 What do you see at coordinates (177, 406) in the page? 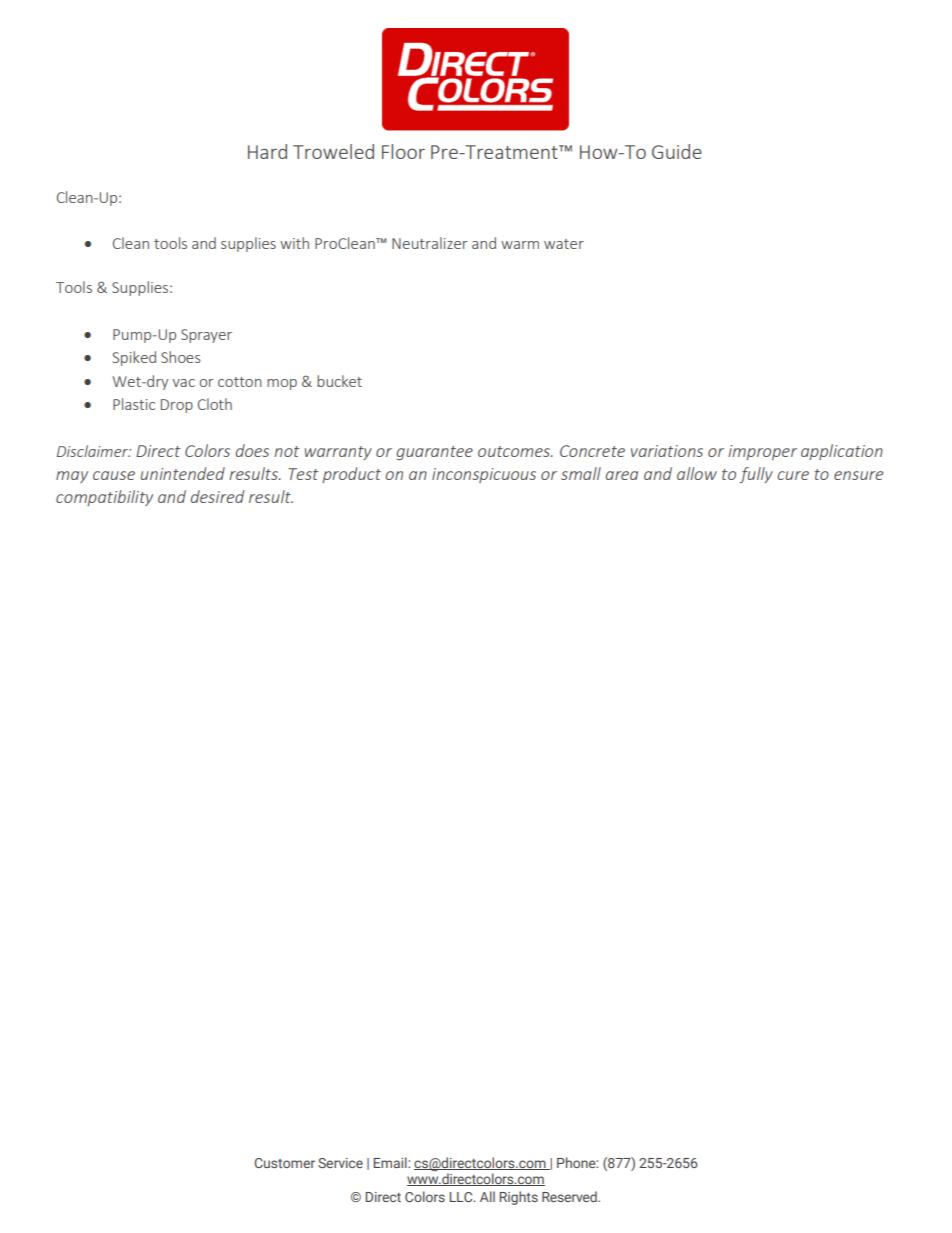
I see `Drop` at bounding box center [177, 406].
